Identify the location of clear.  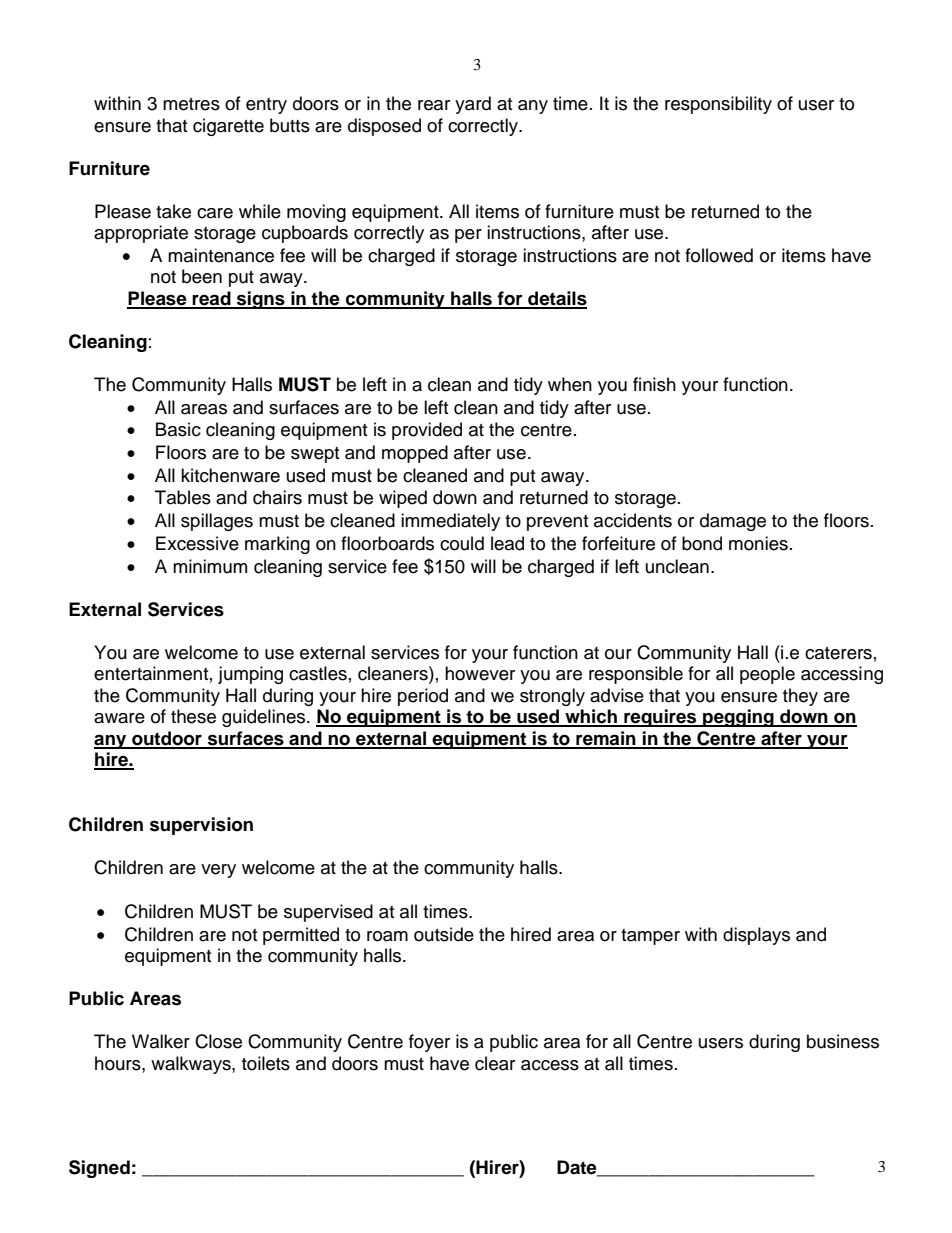
(495, 1063).
